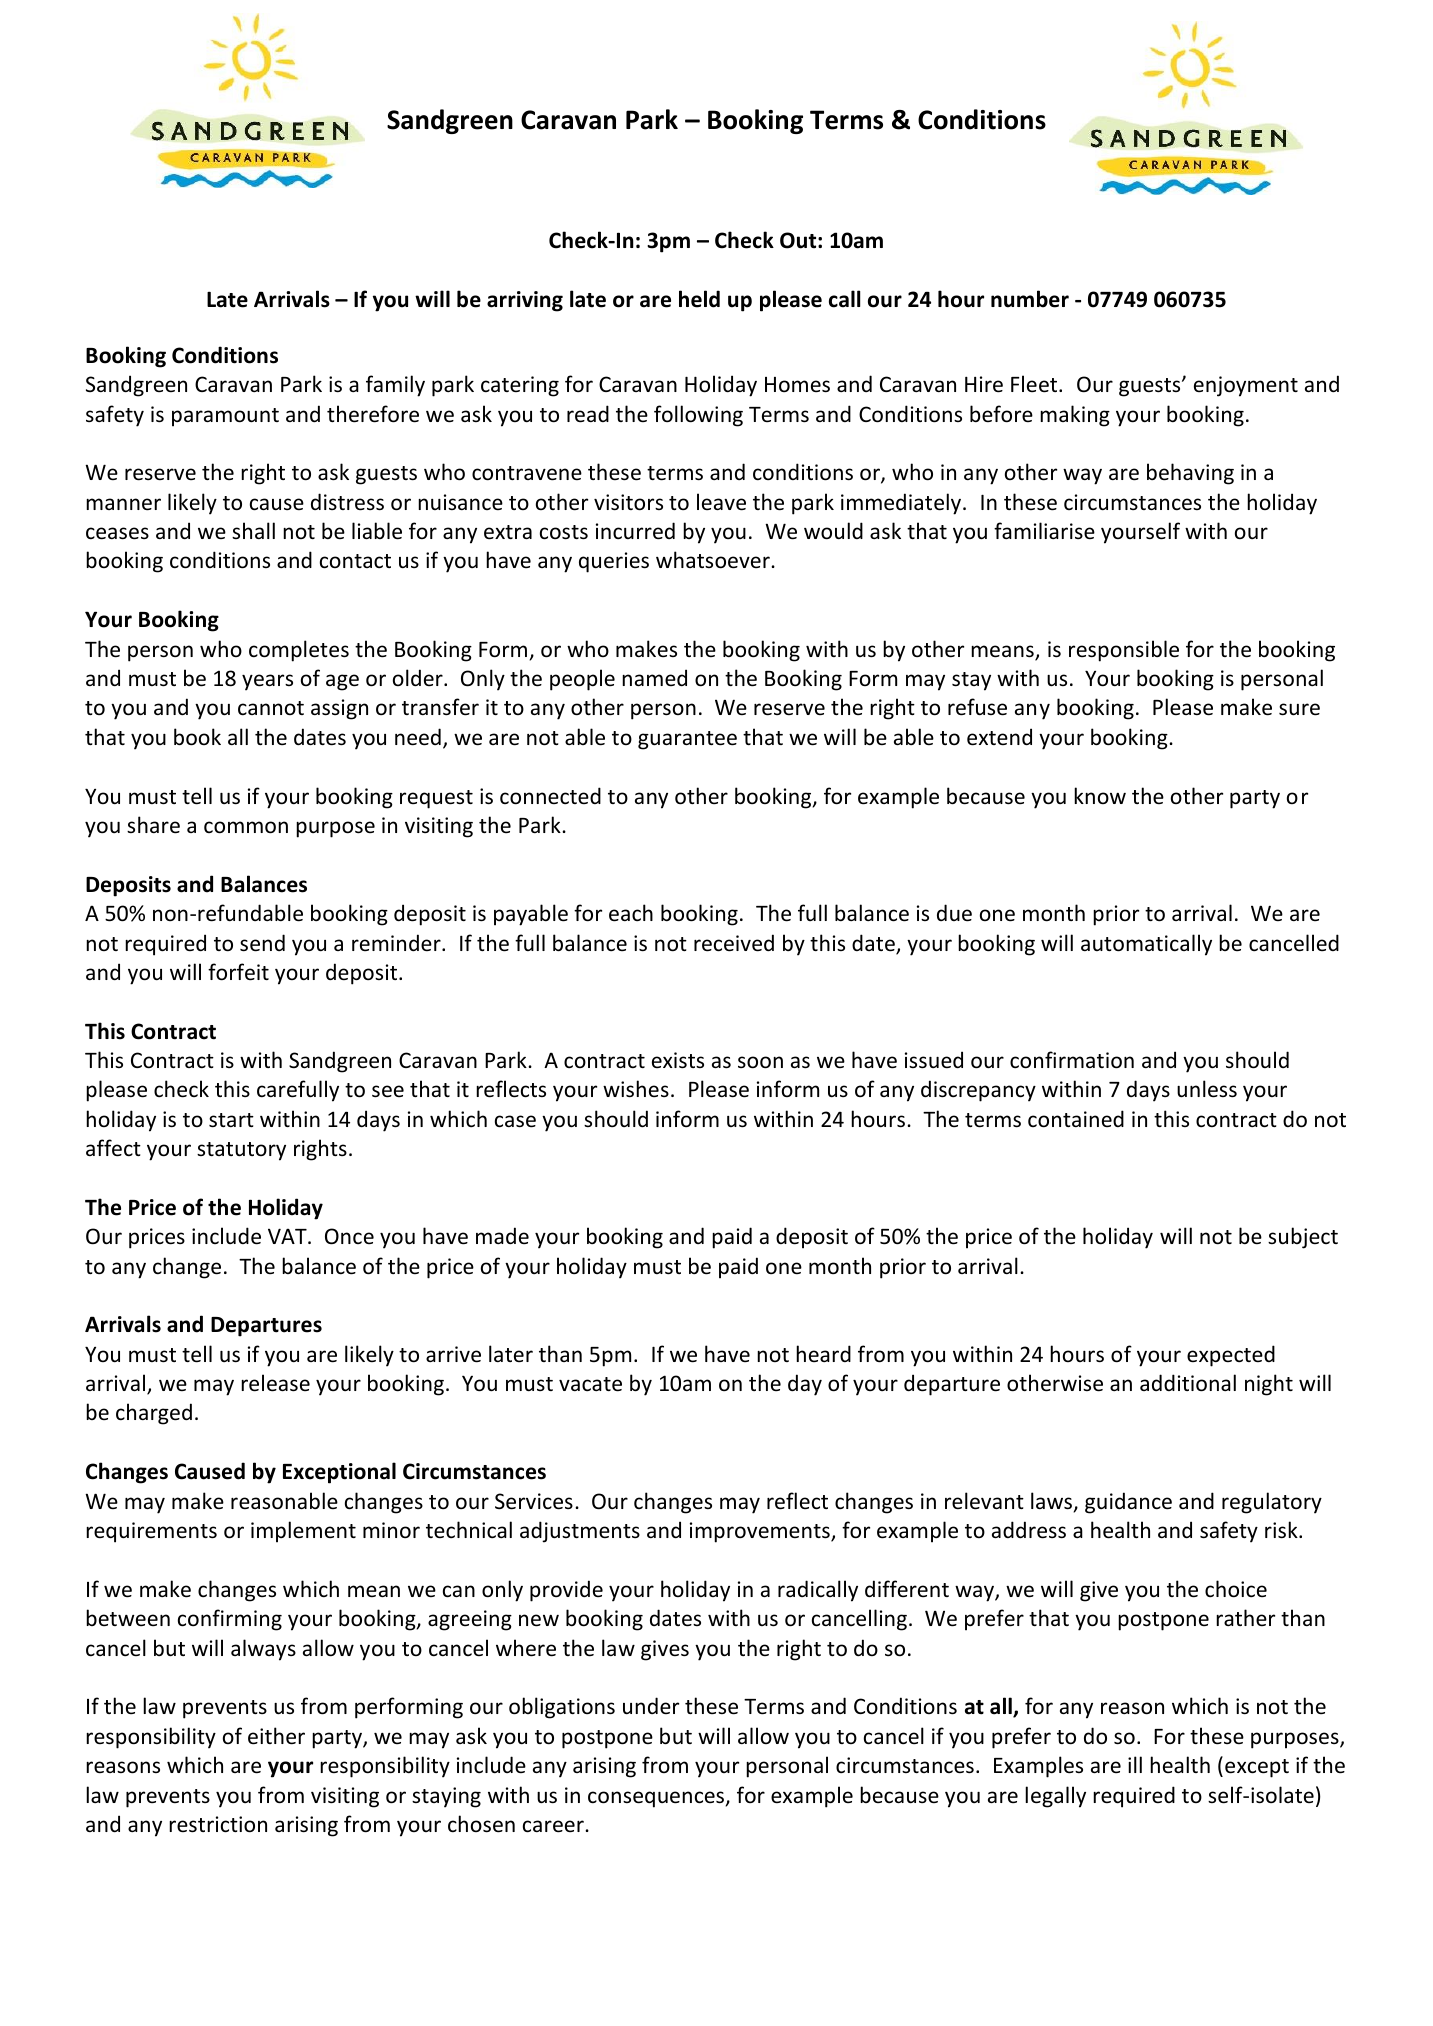 This screenshot has width=1433, height=2026. Describe the element at coordinates (590, 1384) in the screenshot. I see `vacate` at that location.
